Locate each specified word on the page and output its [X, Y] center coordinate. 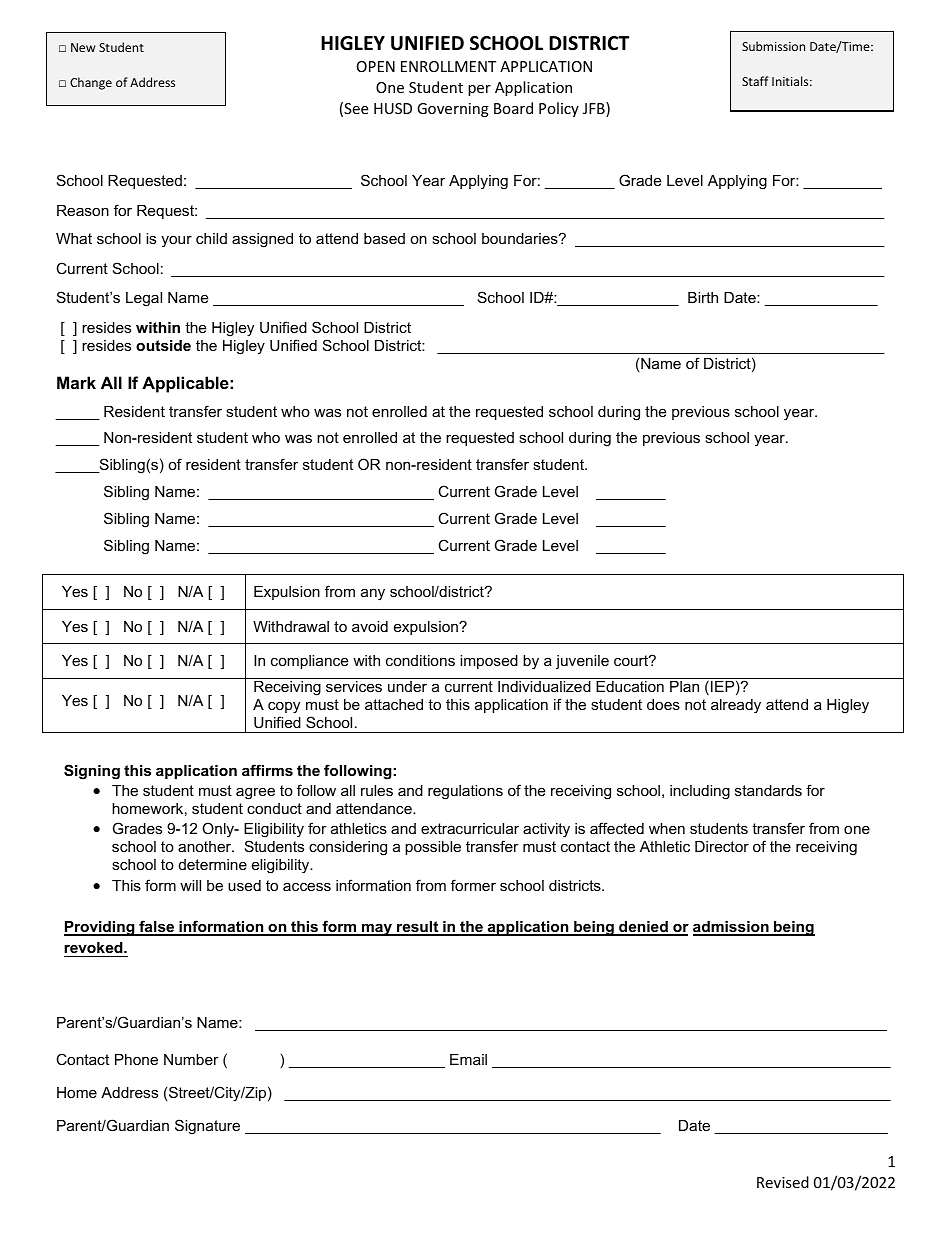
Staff [755, 81]
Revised [783, 1182]
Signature [207, 1127]
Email [468, 1059]
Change [91, 83]
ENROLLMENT [448, 66]
